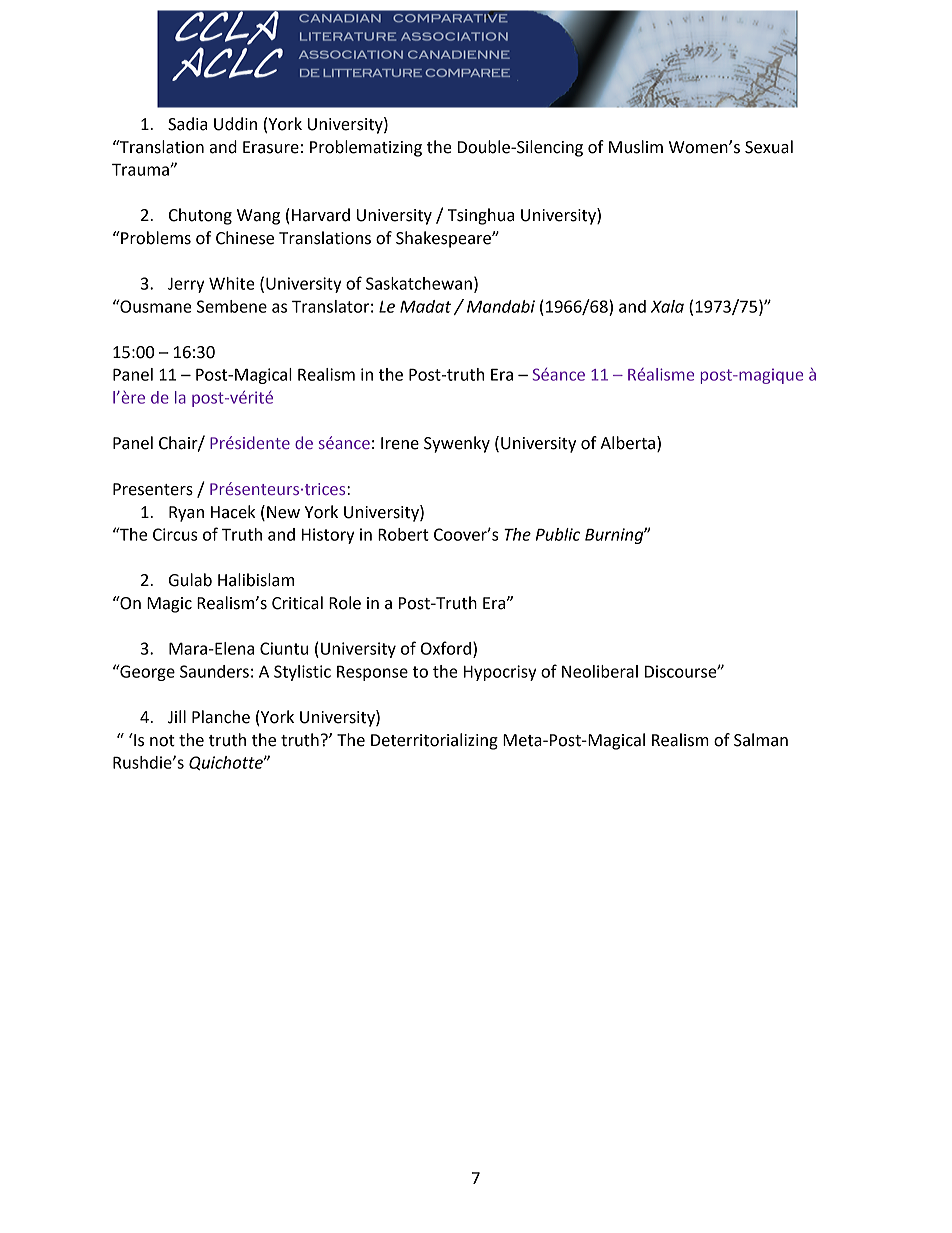  I want to click on Tsinghua, so click(481, 216).
